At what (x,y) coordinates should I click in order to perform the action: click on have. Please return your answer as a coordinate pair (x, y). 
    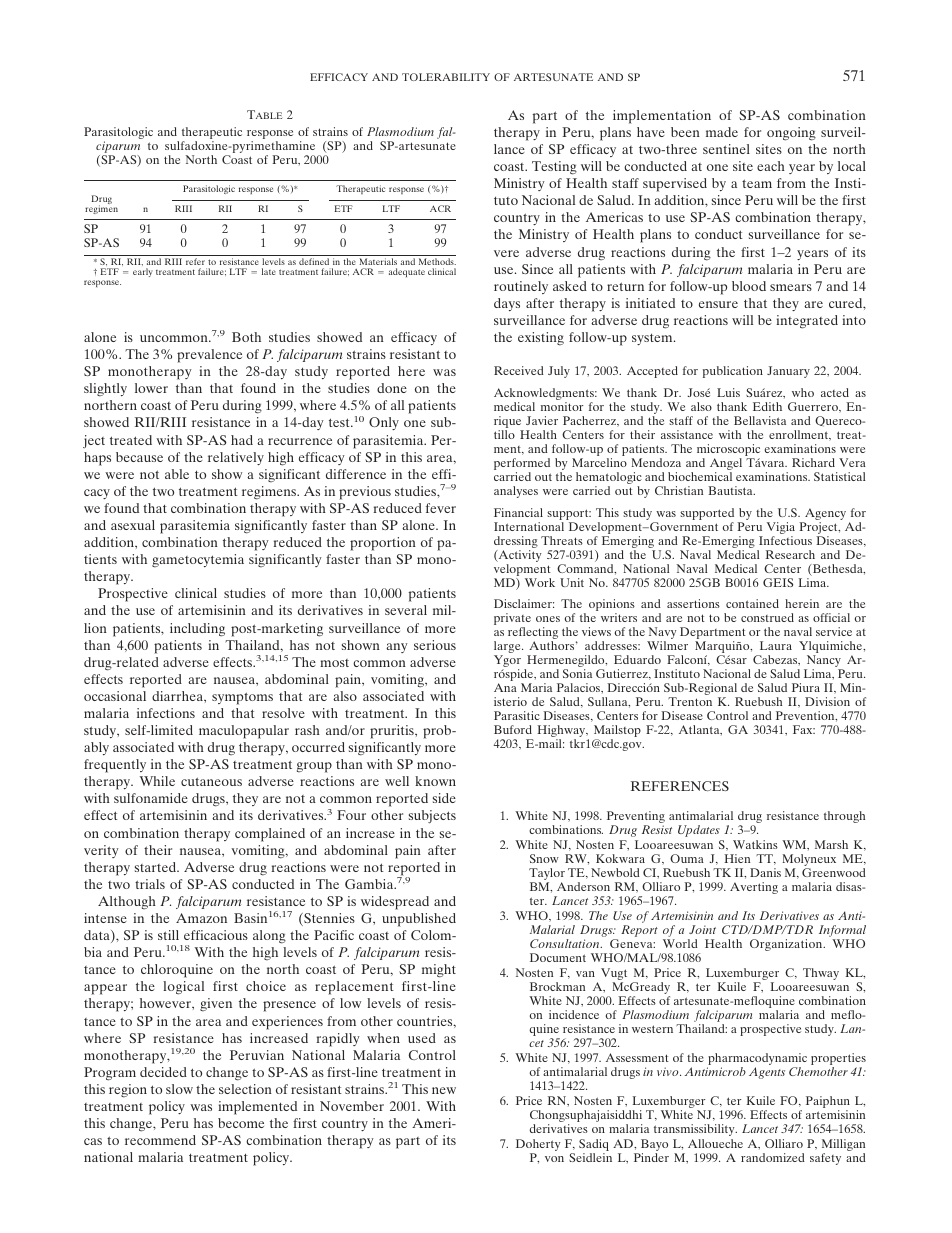
    Looking at the image, I should click on (651, 132).
